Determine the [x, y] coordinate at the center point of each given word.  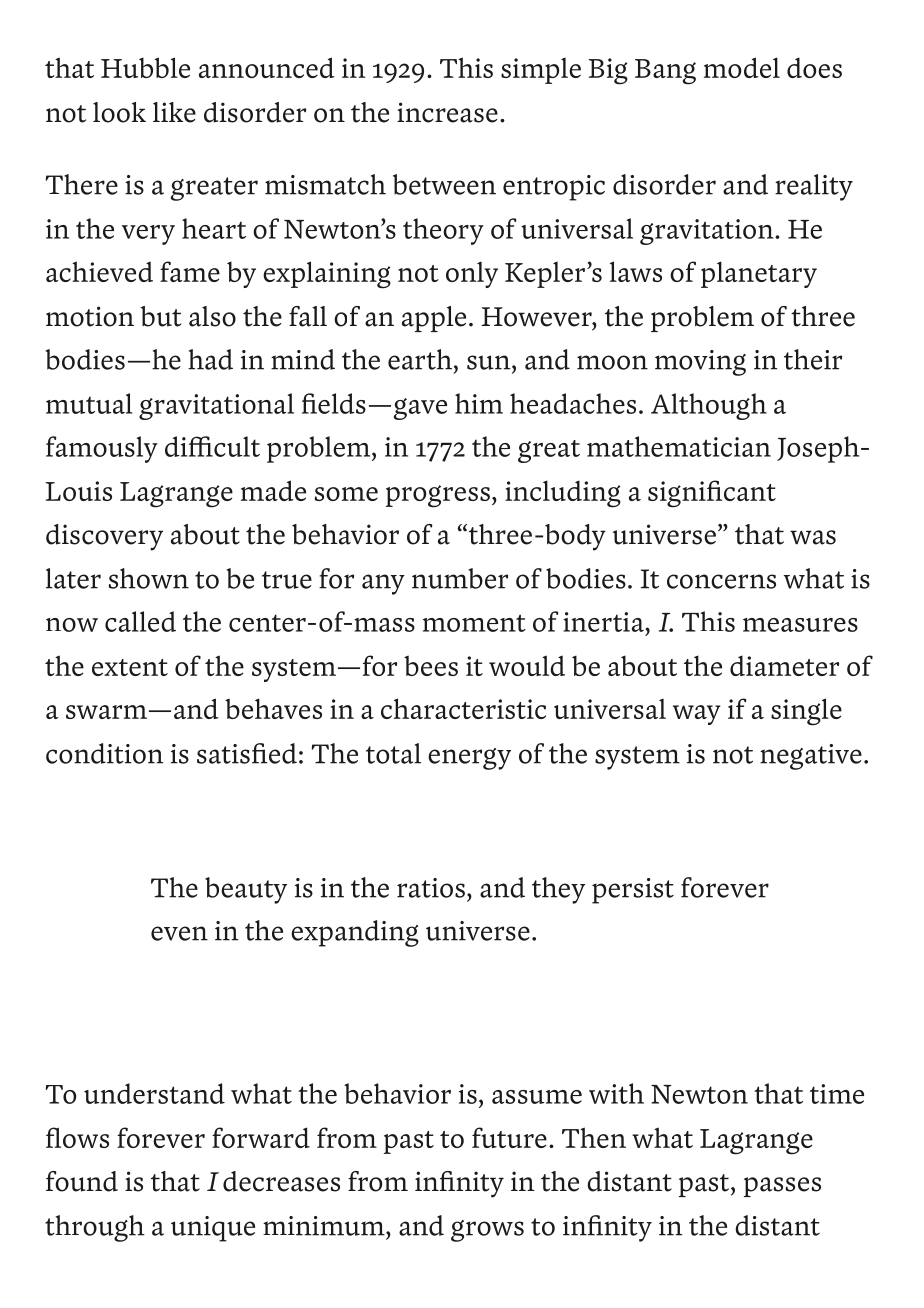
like [174, 112]
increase [447, 112]
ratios [431, 888]
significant [712, 494]
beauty [246, 890]
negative [811, 757]
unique [213, 1229]
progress [438, 496]
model [742, 67]
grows [487, 1231]
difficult [212, 446]
